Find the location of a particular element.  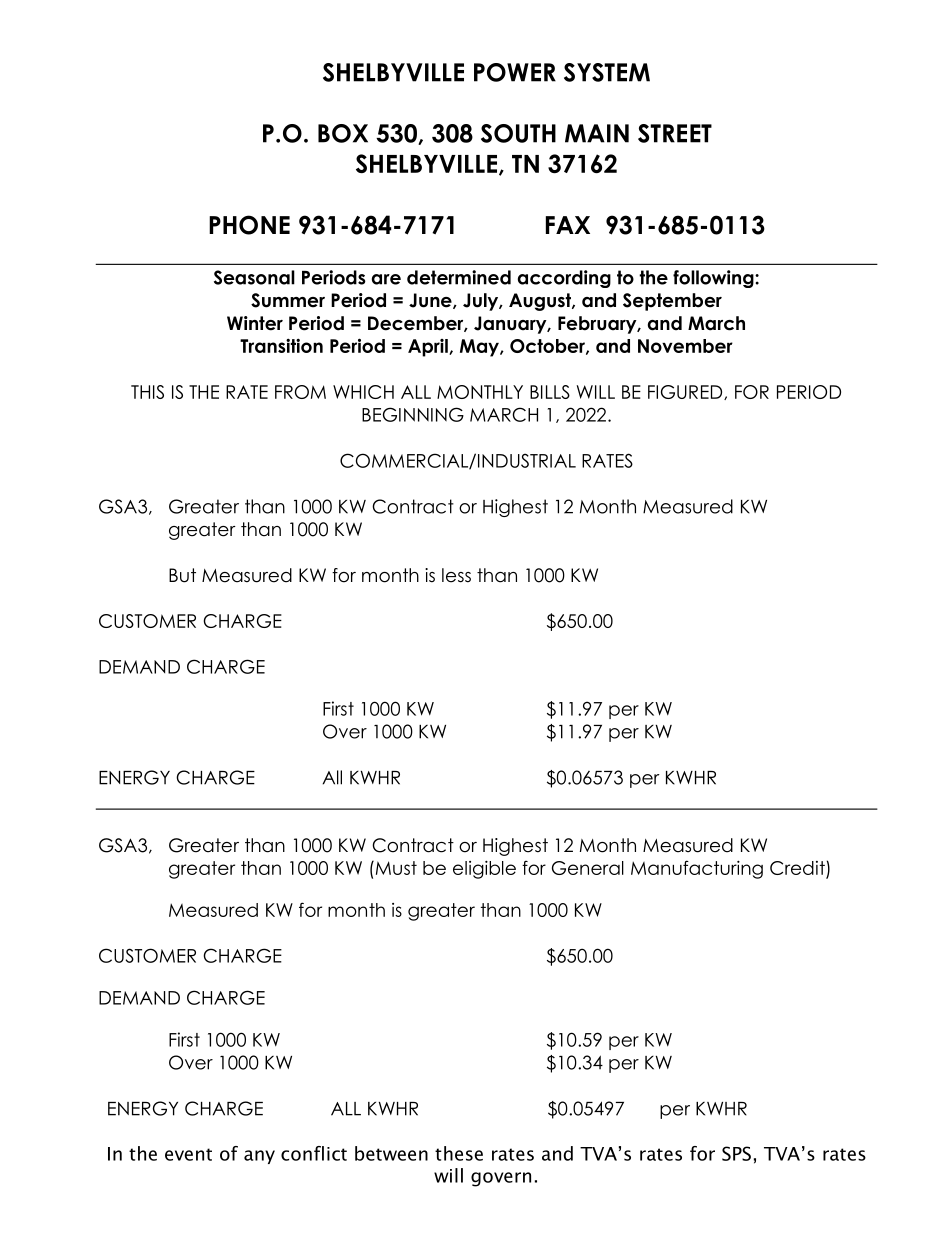

BOX is located at coordinates (343, 133).
